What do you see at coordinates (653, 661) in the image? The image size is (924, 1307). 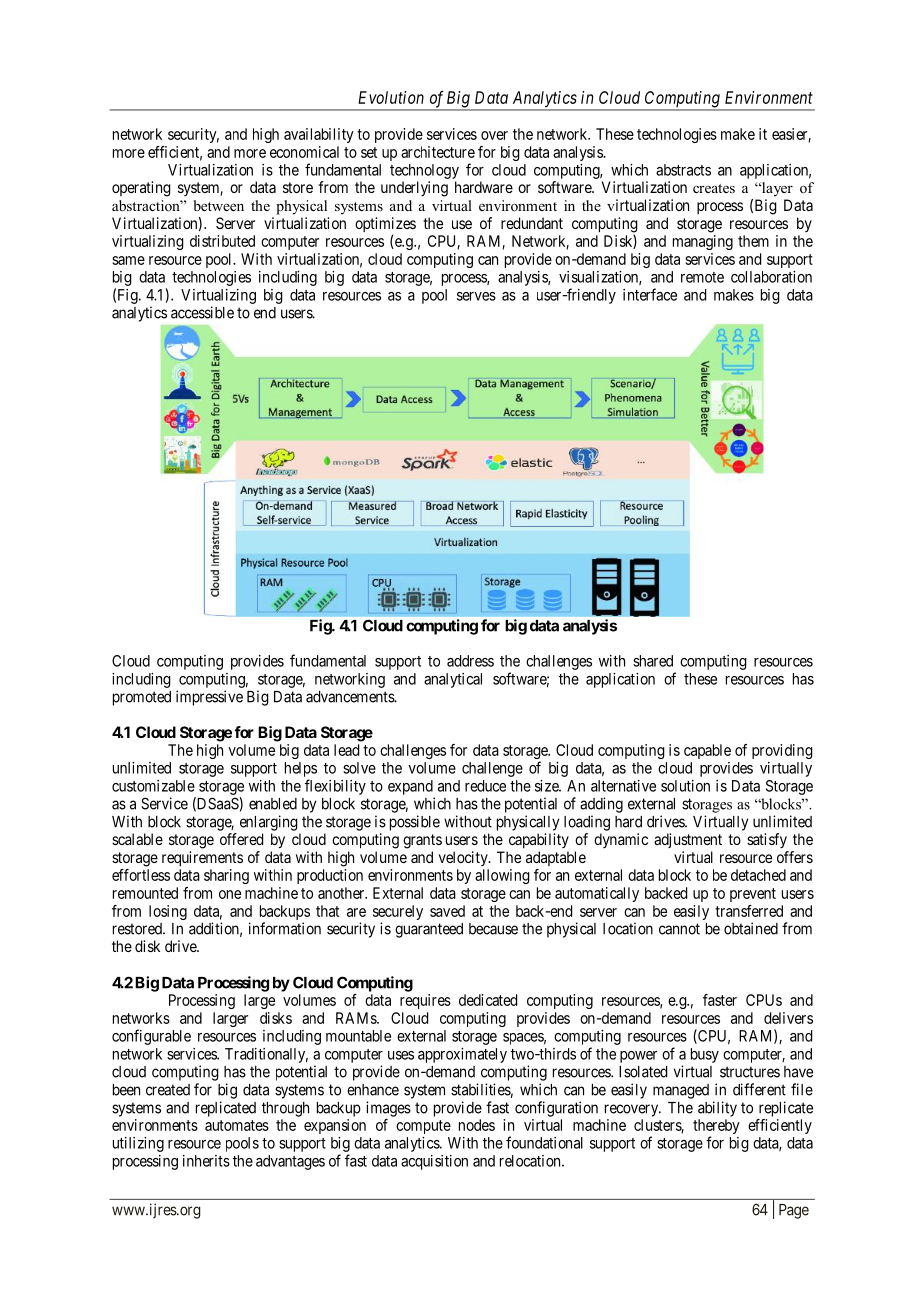 I see `shared` at bounding box center [653, 661].
